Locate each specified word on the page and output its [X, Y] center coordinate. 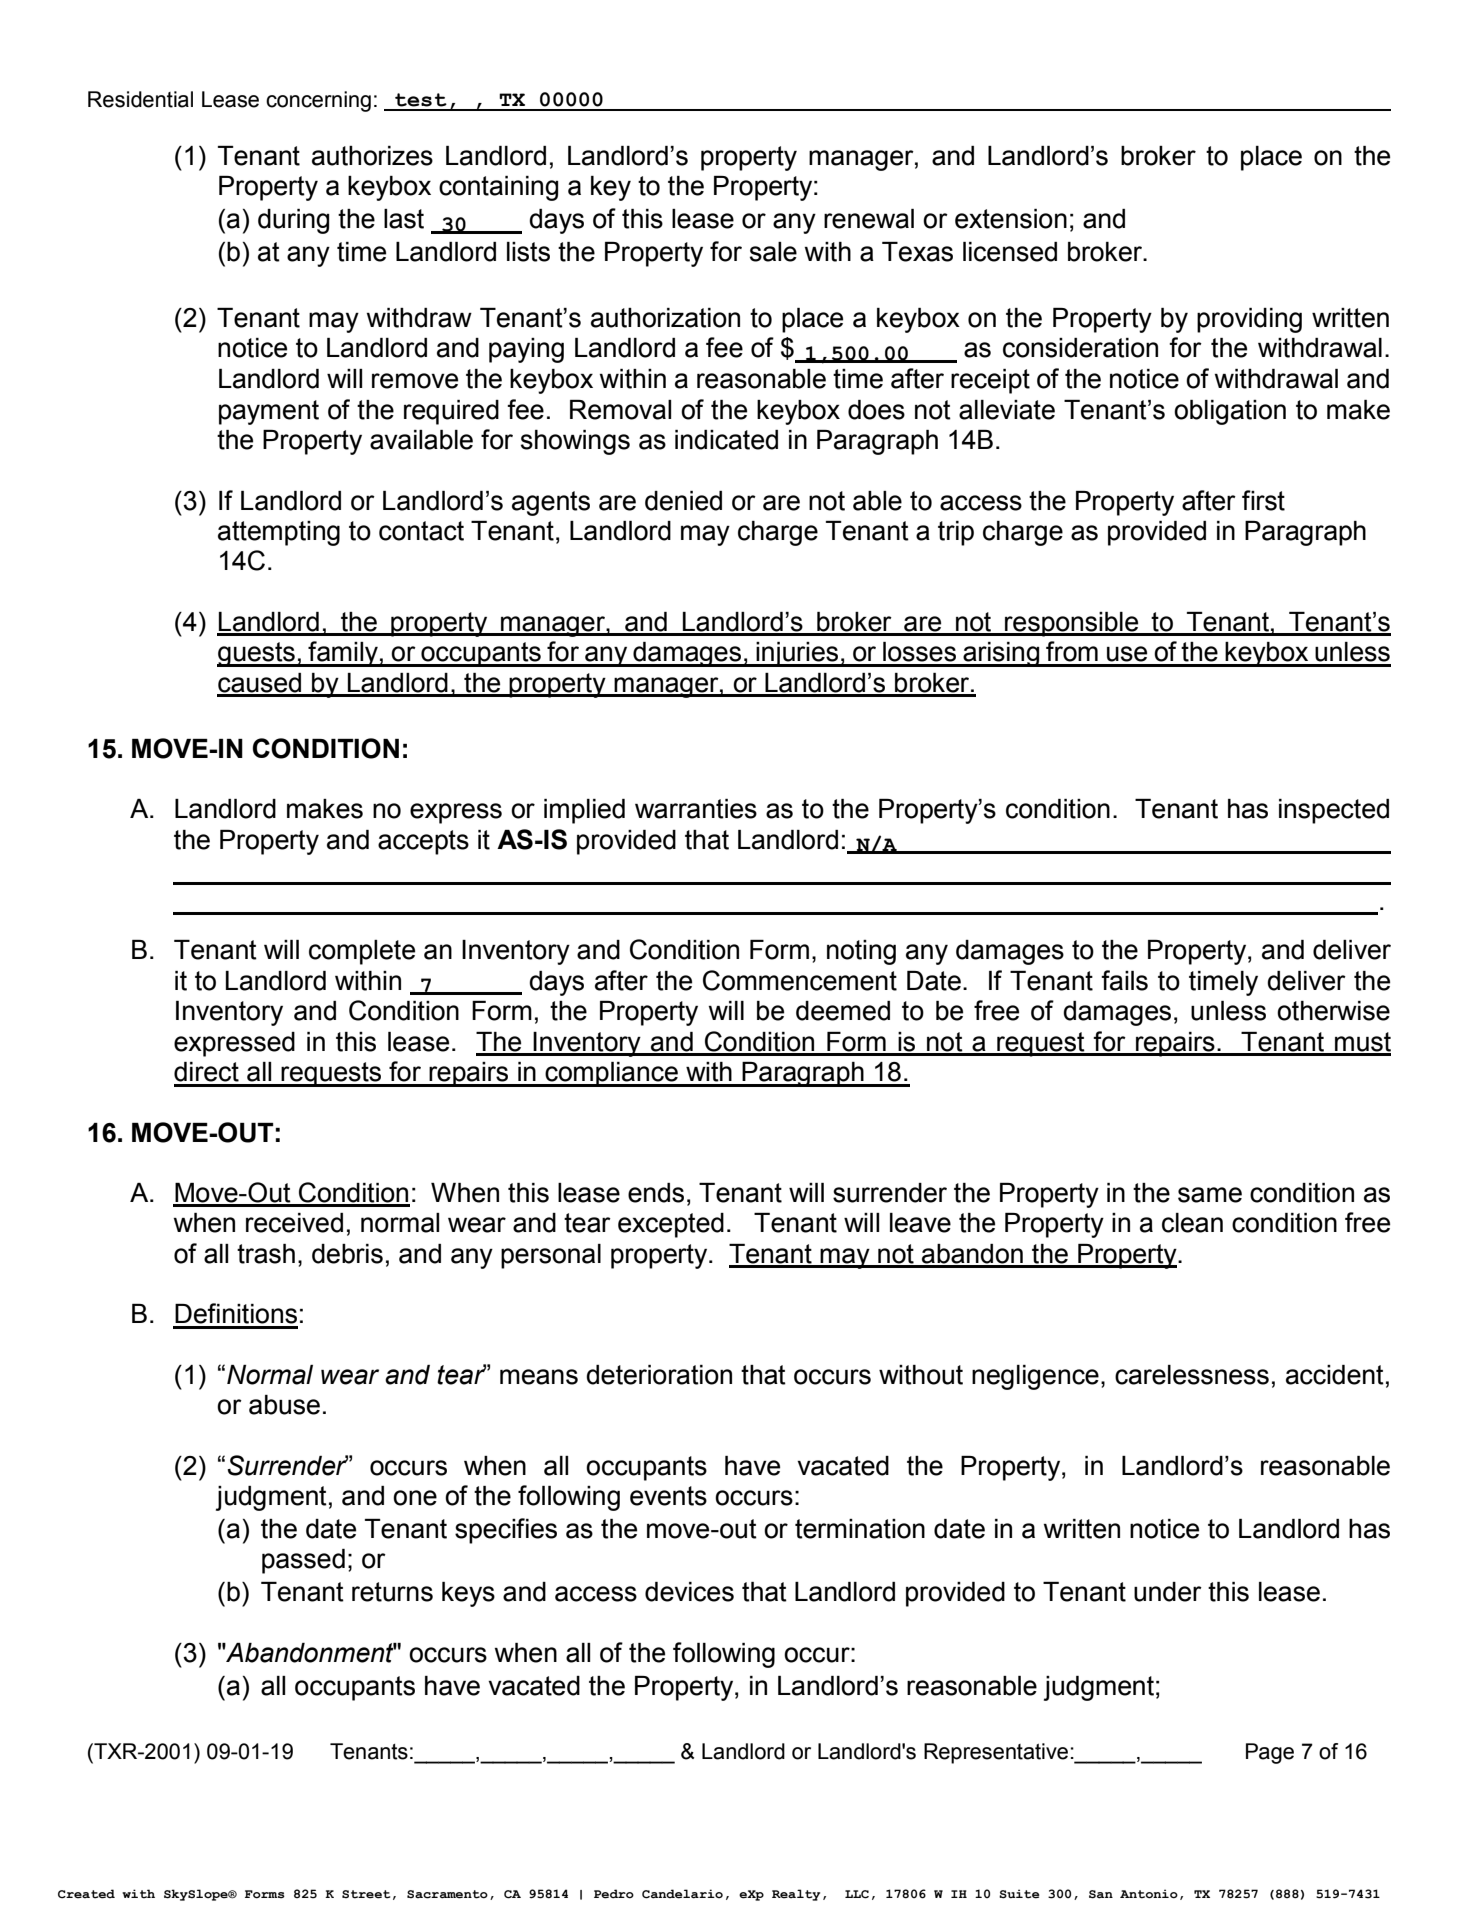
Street [366, 1894]
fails [1124, 980]
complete [362, 952]
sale [773, 252]
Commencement [800, 980]
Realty [796, 1895]
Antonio [1149, 1894]
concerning [318, 101]
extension [1011, 219]
